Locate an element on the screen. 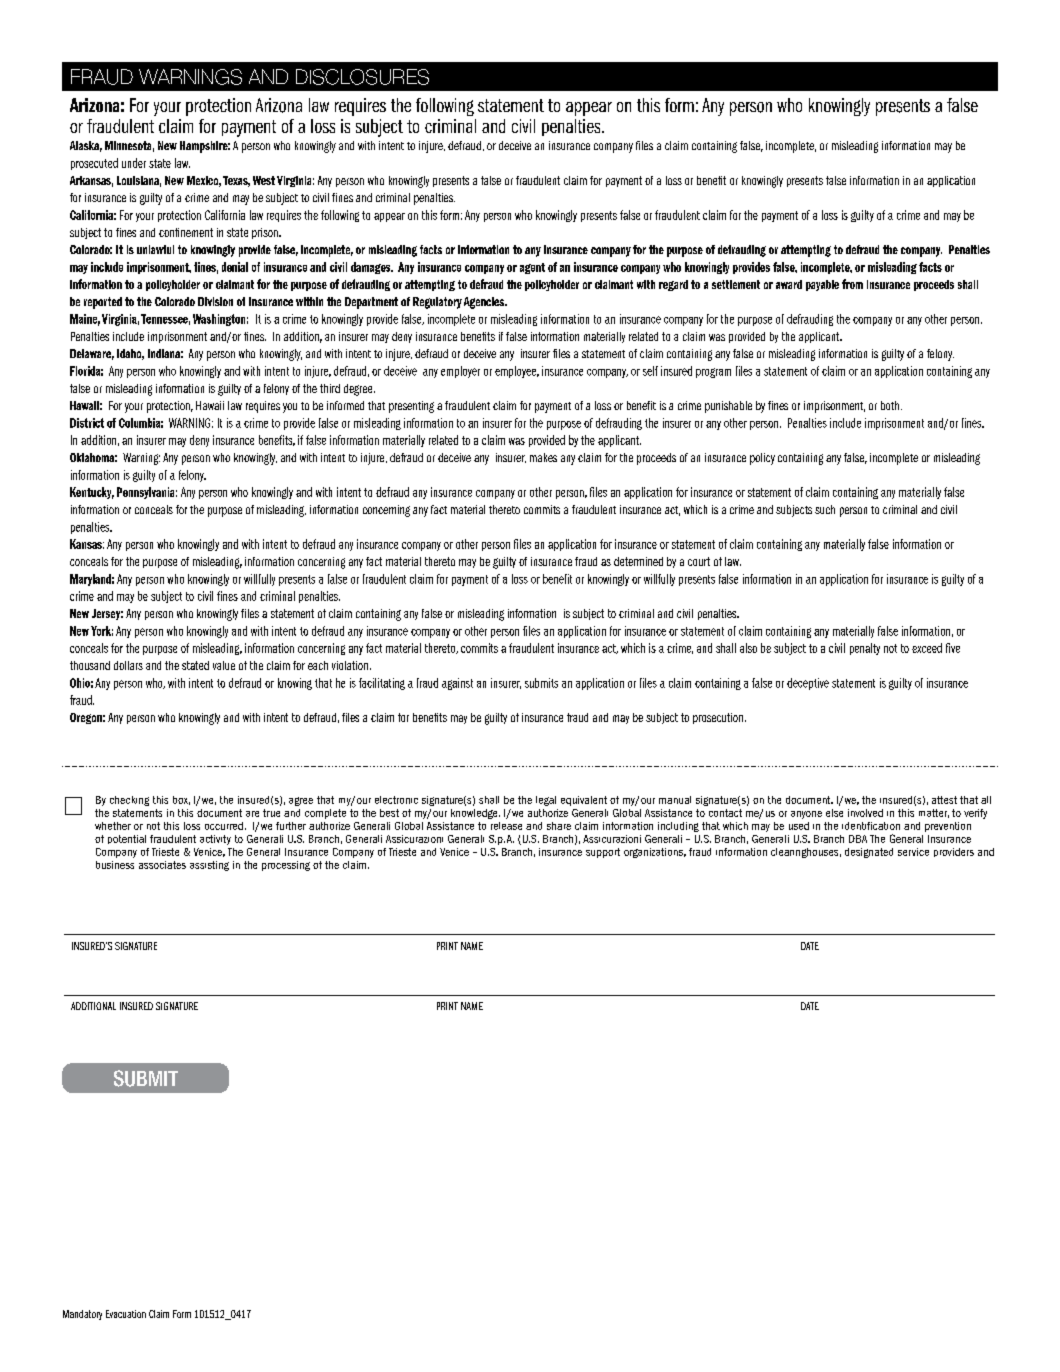  both is located at coordinates (890, 405).
